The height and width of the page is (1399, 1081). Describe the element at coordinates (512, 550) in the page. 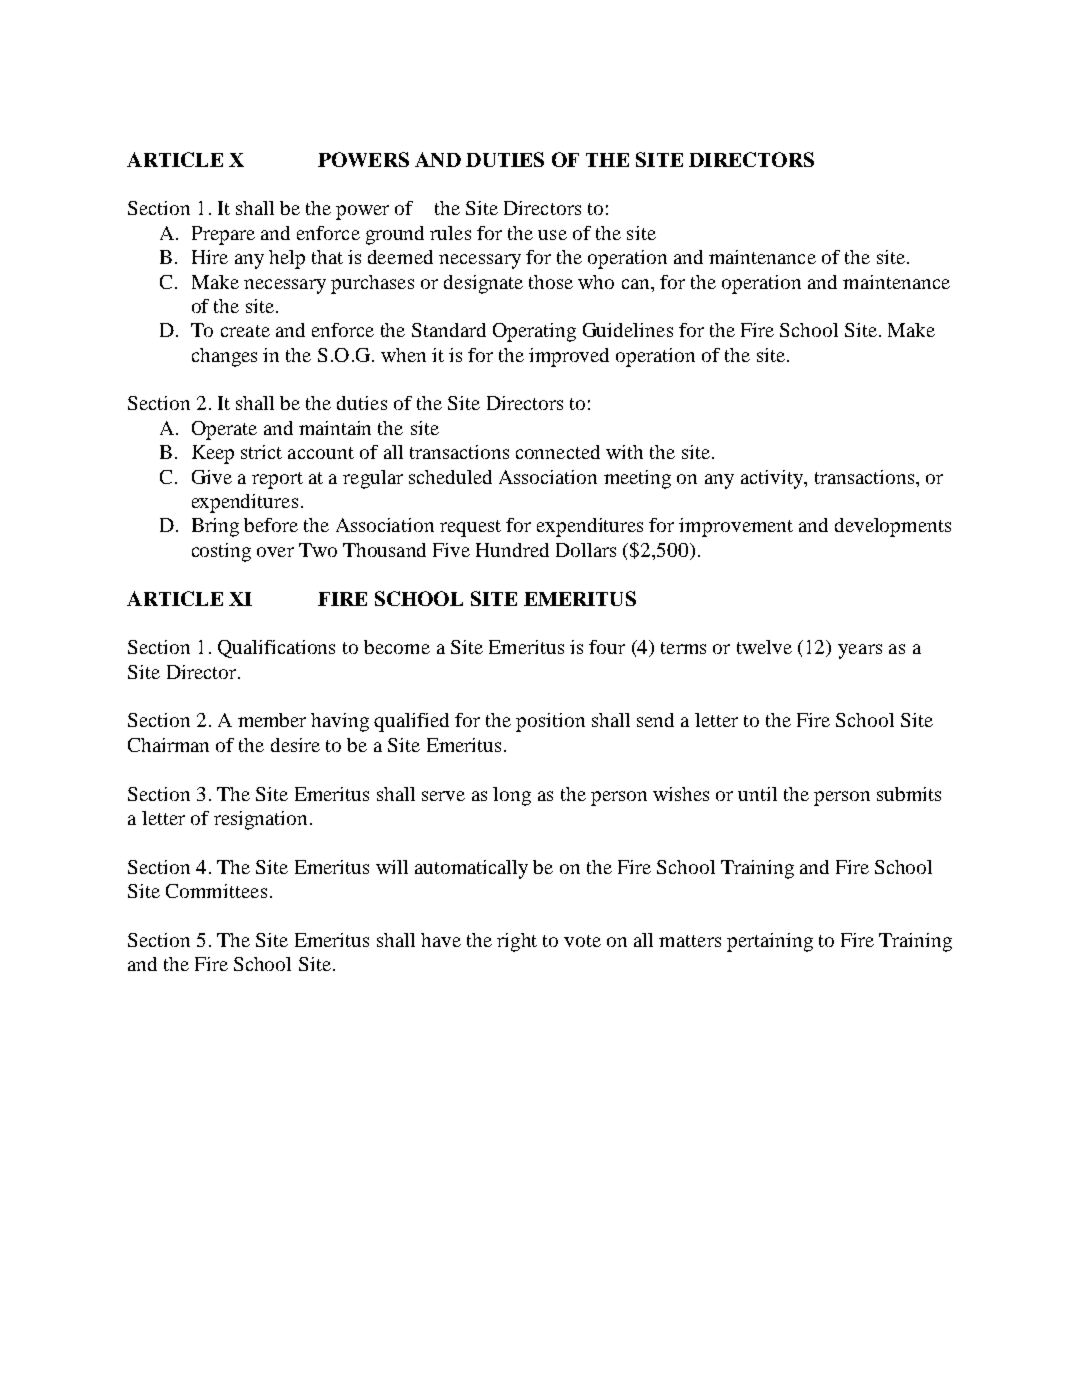

I see `Hundred` at that location.
